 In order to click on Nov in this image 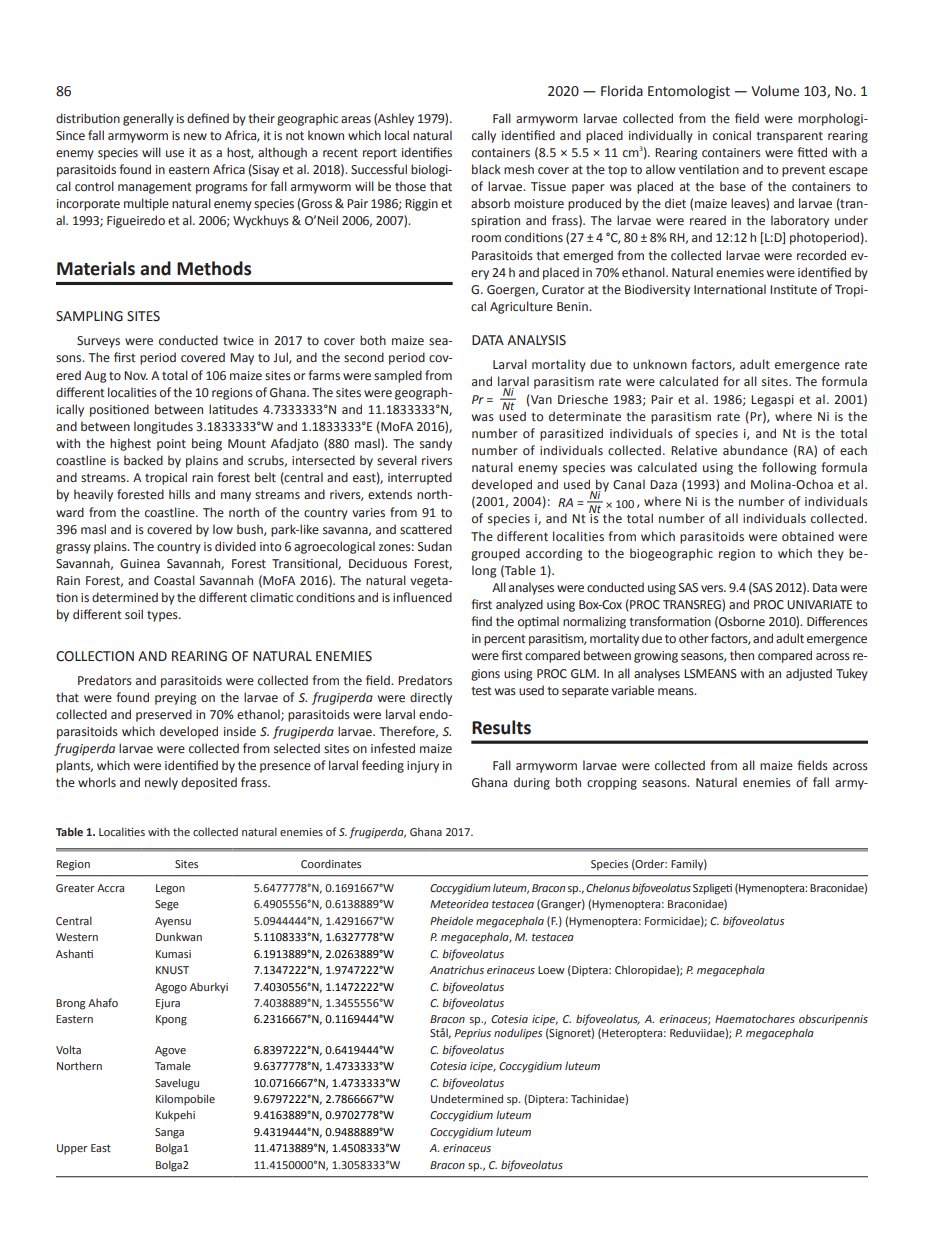, I will do `click(136, 375)`.
